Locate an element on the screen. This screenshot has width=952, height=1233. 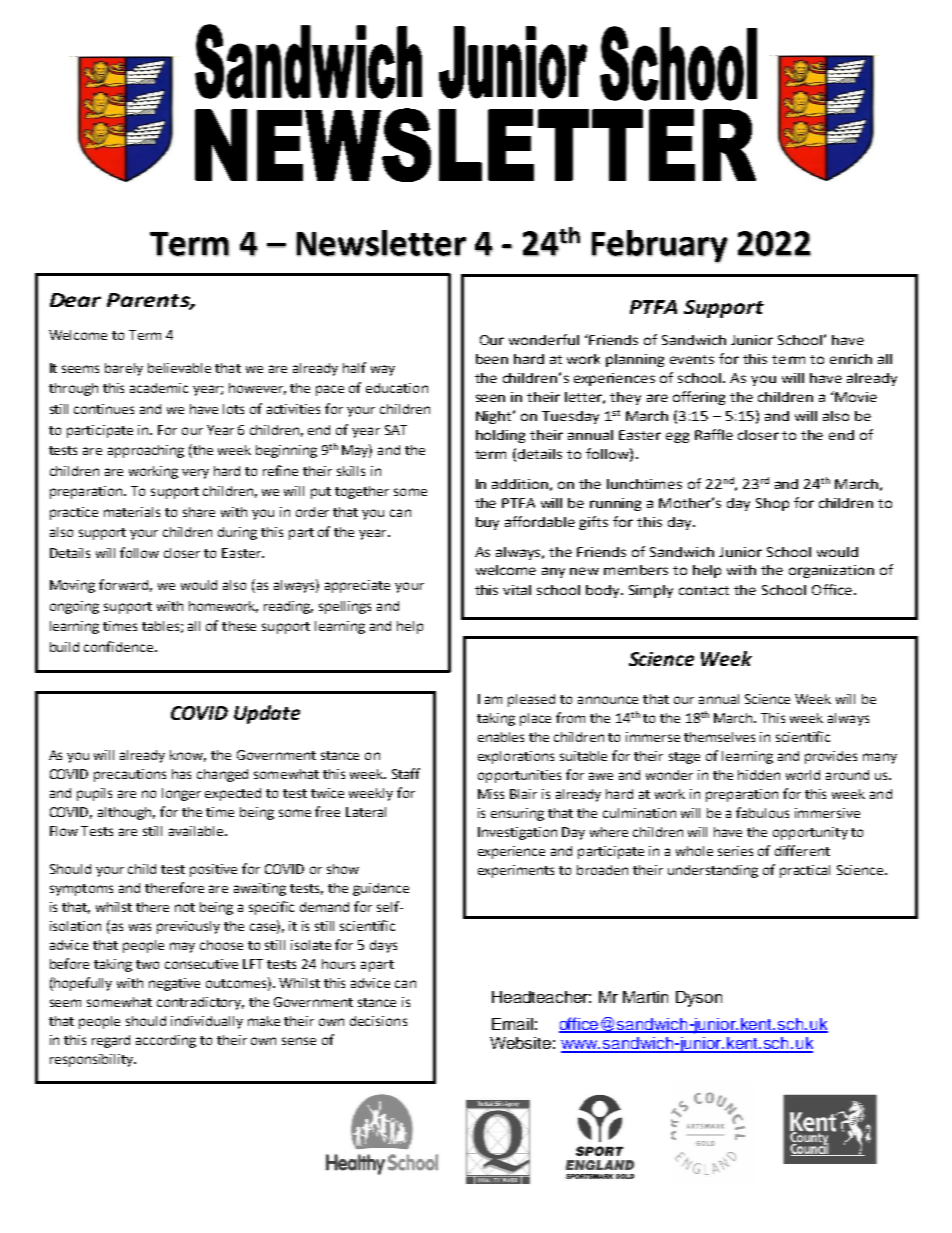
not is located at coordinates (185, 907).
